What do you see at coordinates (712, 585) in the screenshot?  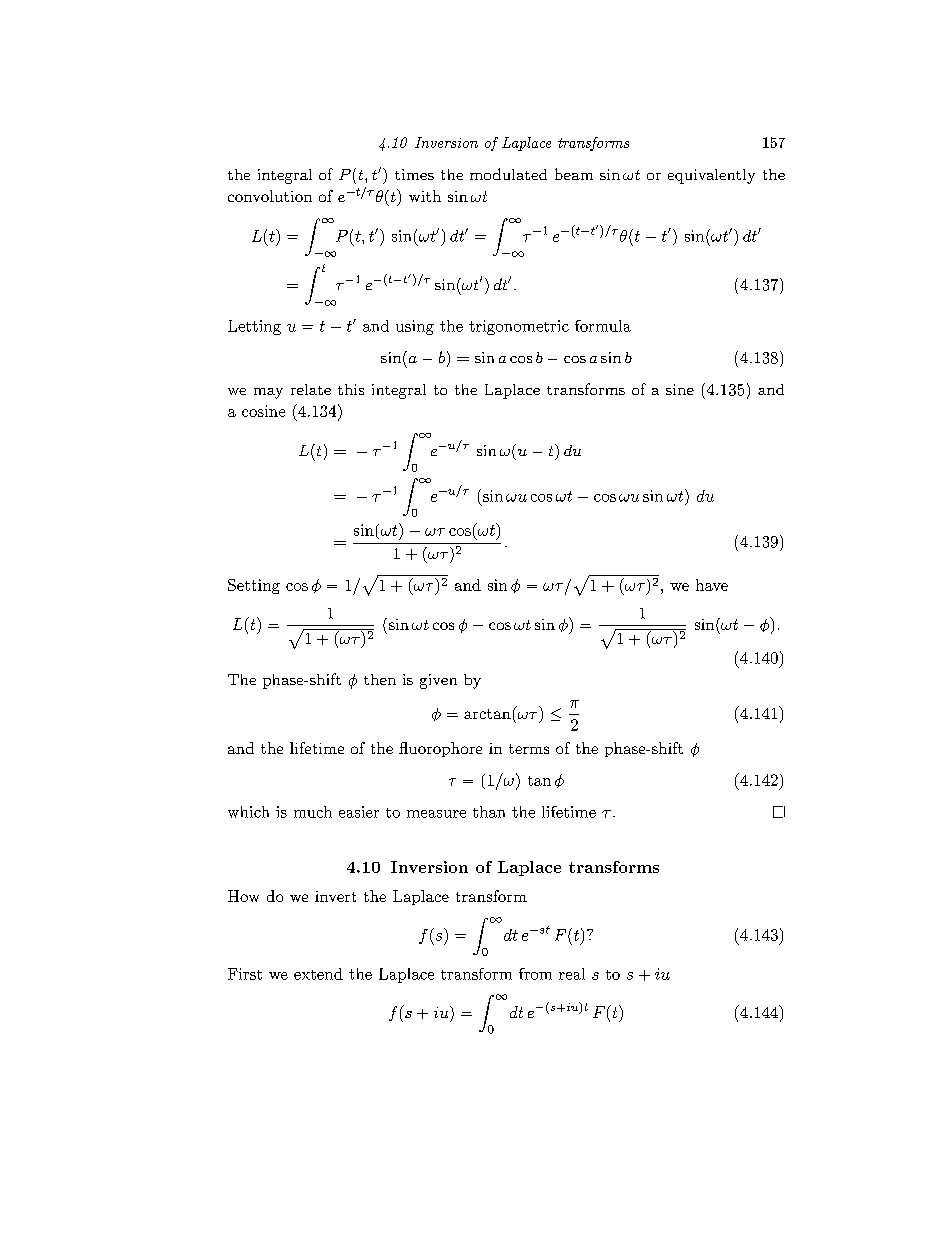 I see `have` at bounding box center [712, 585].
